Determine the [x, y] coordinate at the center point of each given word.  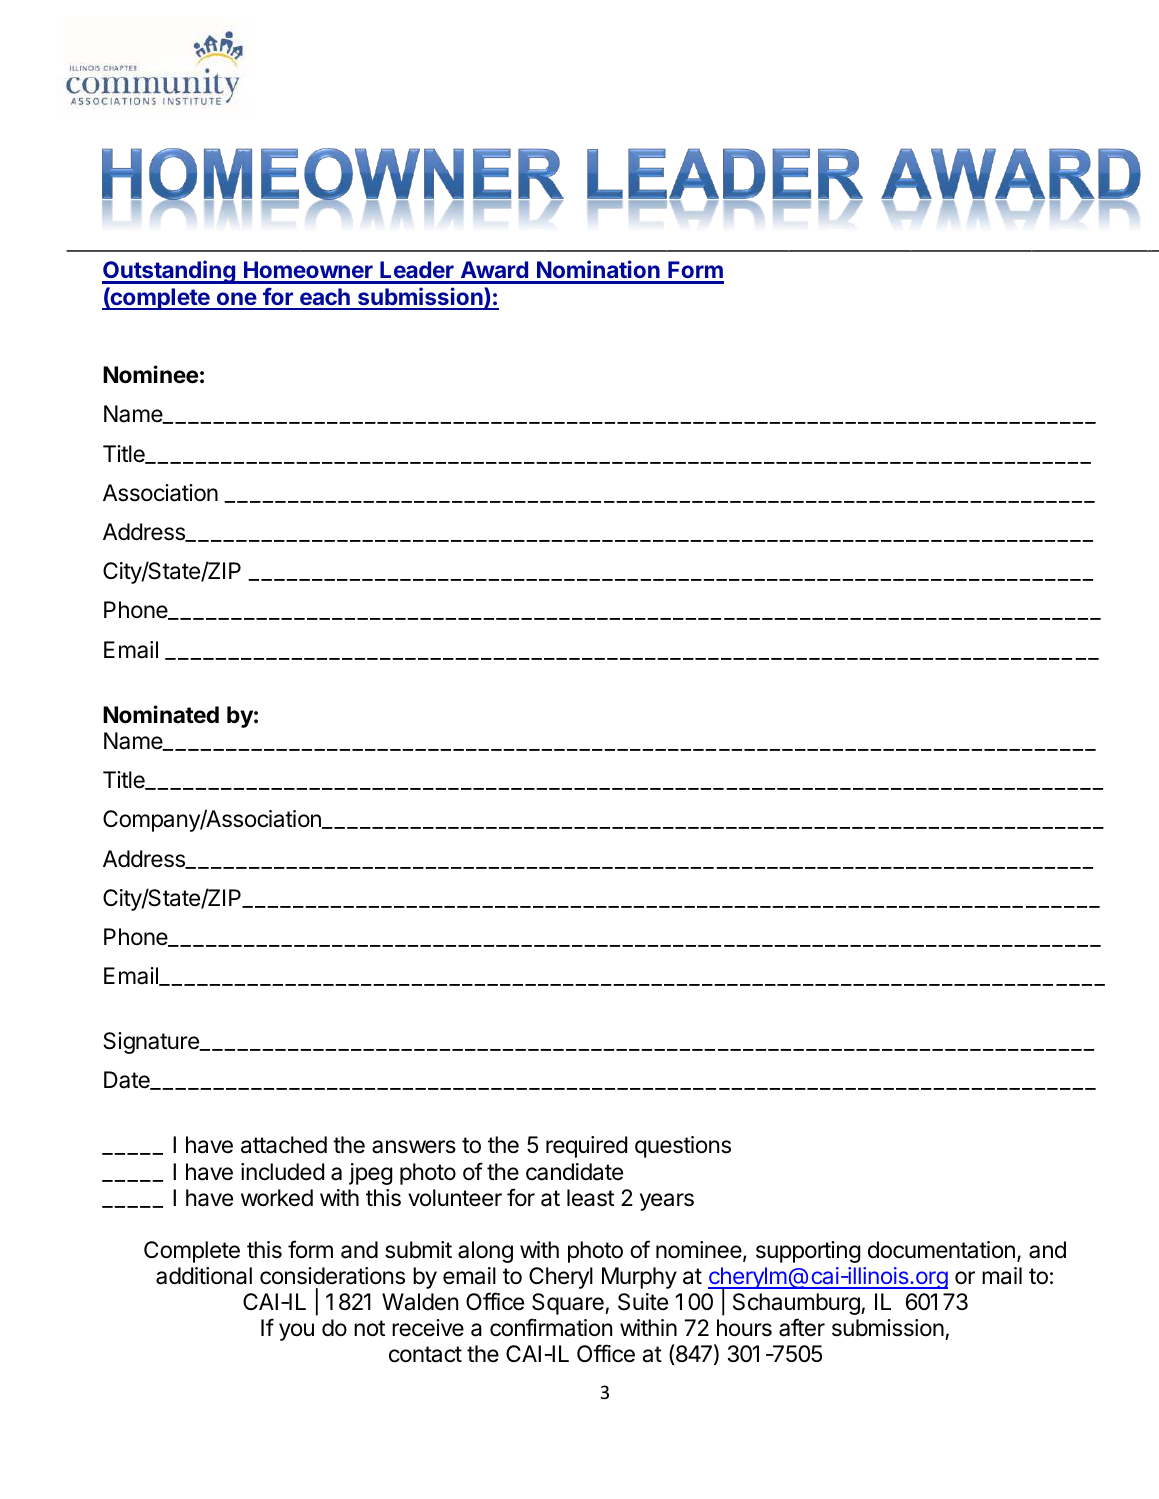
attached [284, 1145]
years [667, 1202]
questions [683, 1147]
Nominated [161, 714]
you [296, 1332]
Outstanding [169, 272]
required [586, 1147]
